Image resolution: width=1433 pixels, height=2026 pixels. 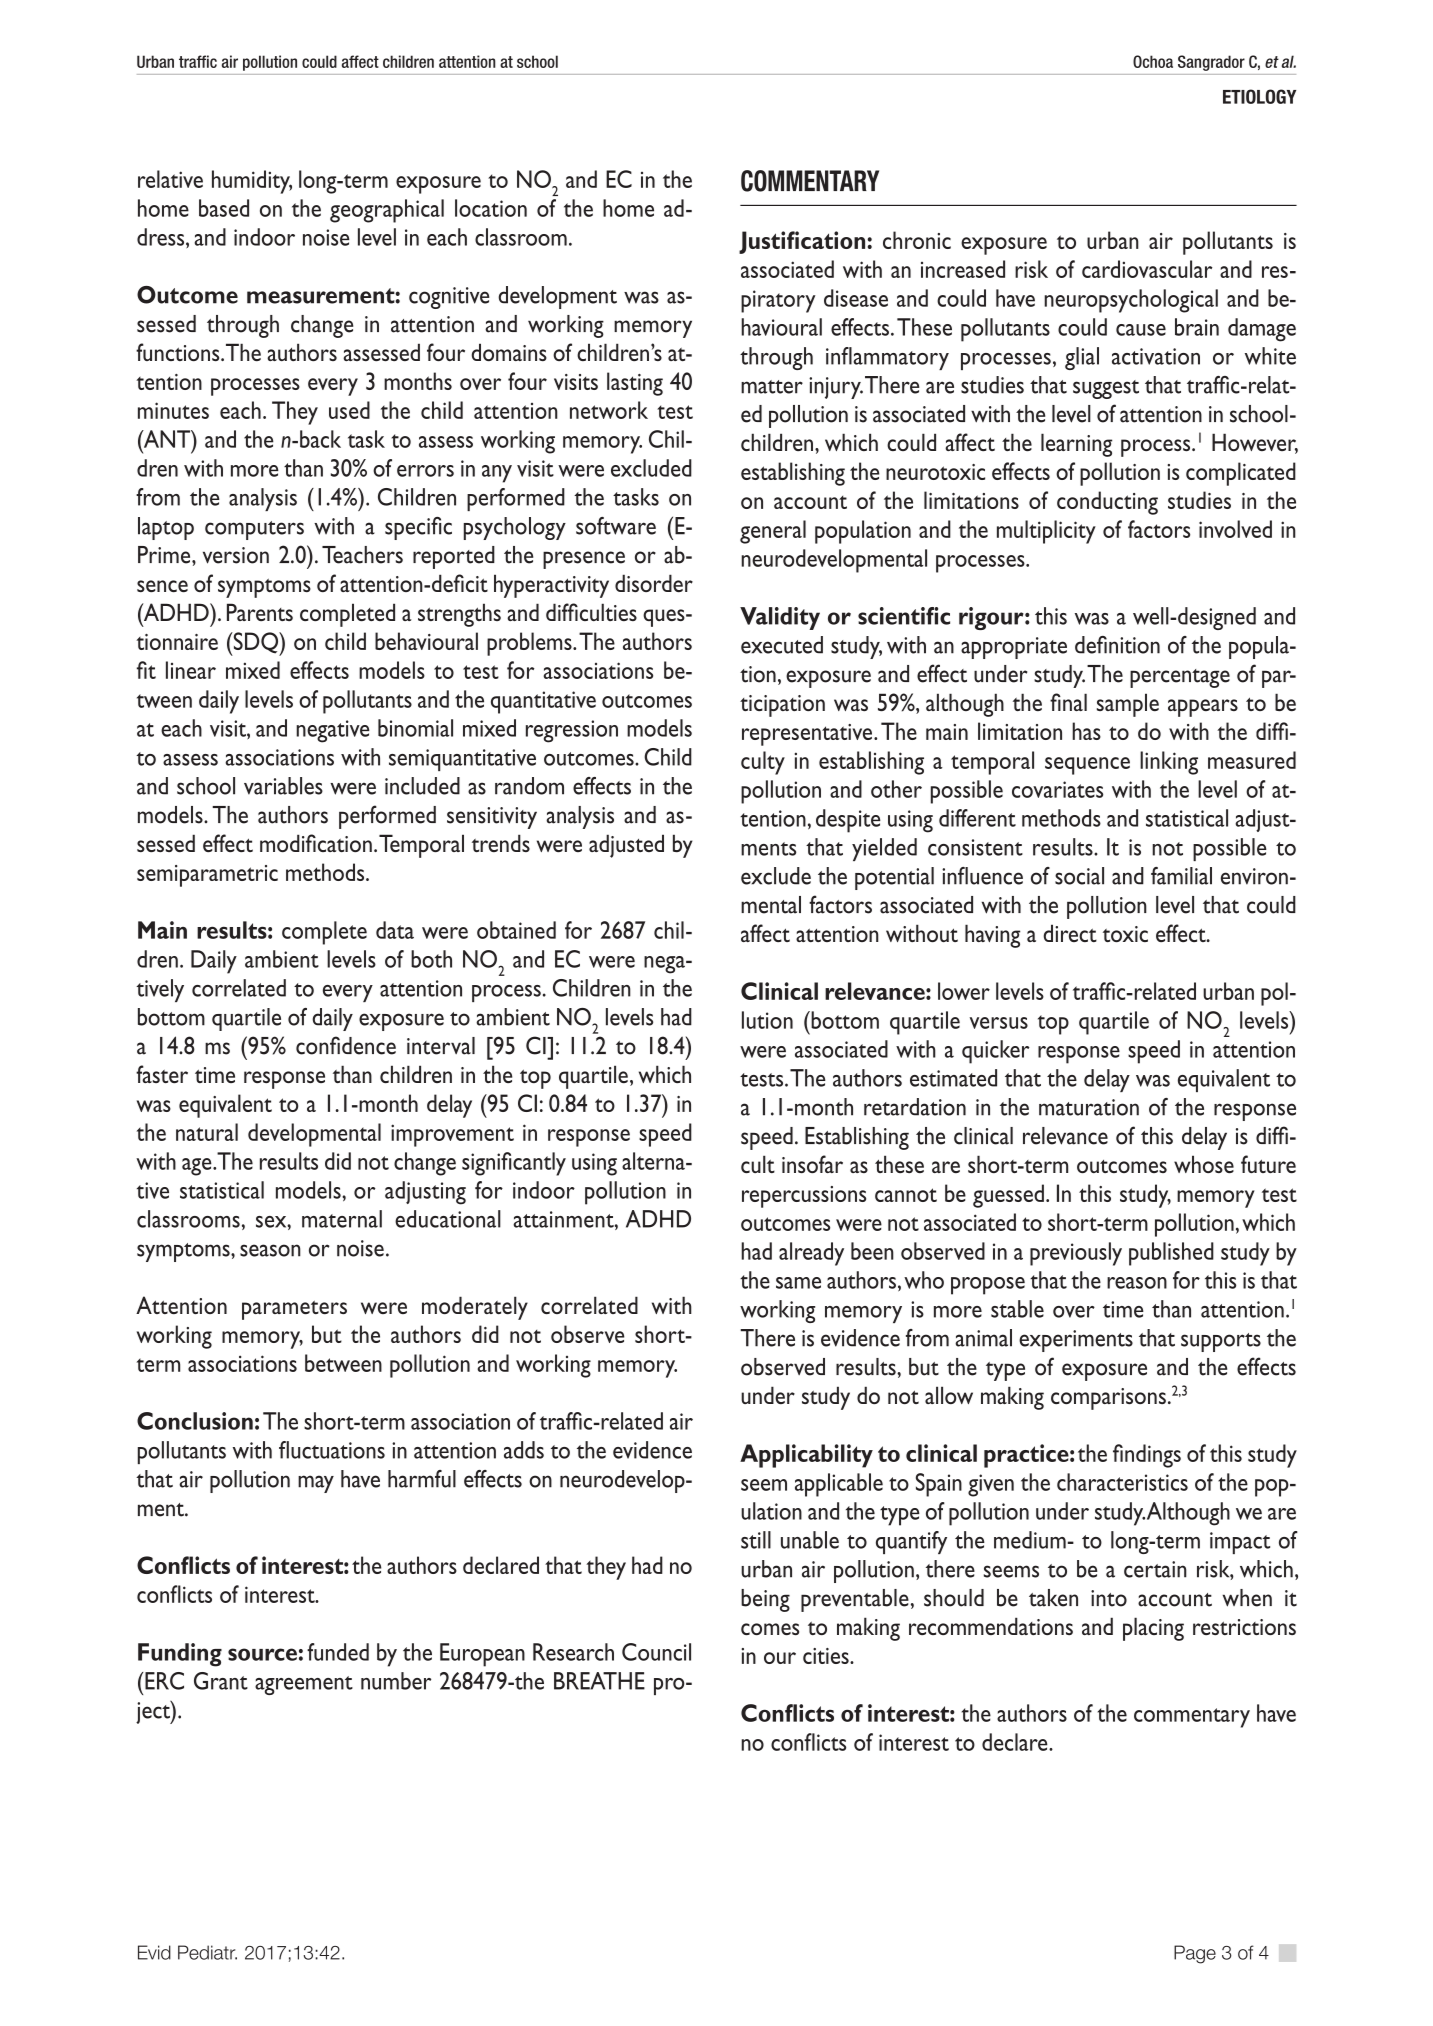 I want to click on findings, so click(x=1147, y=1456).
